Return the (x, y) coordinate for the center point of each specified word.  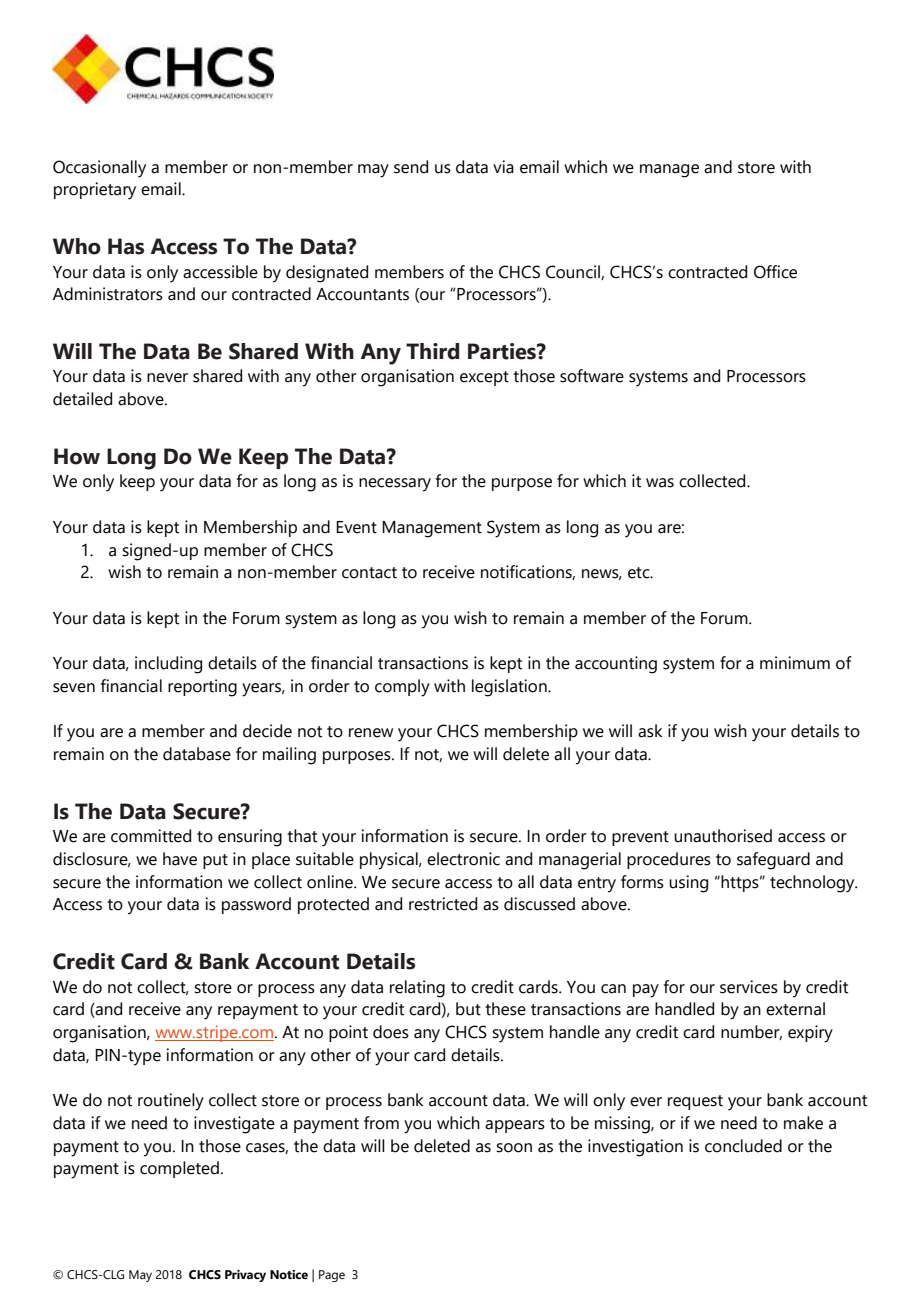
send (411, 167)
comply (402, 688)
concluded (743, 1146)
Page (332, 1276)
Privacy (245, 1276)
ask (650, 731)
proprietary (95, 191)
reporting (202, 688)
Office (775, 272)
